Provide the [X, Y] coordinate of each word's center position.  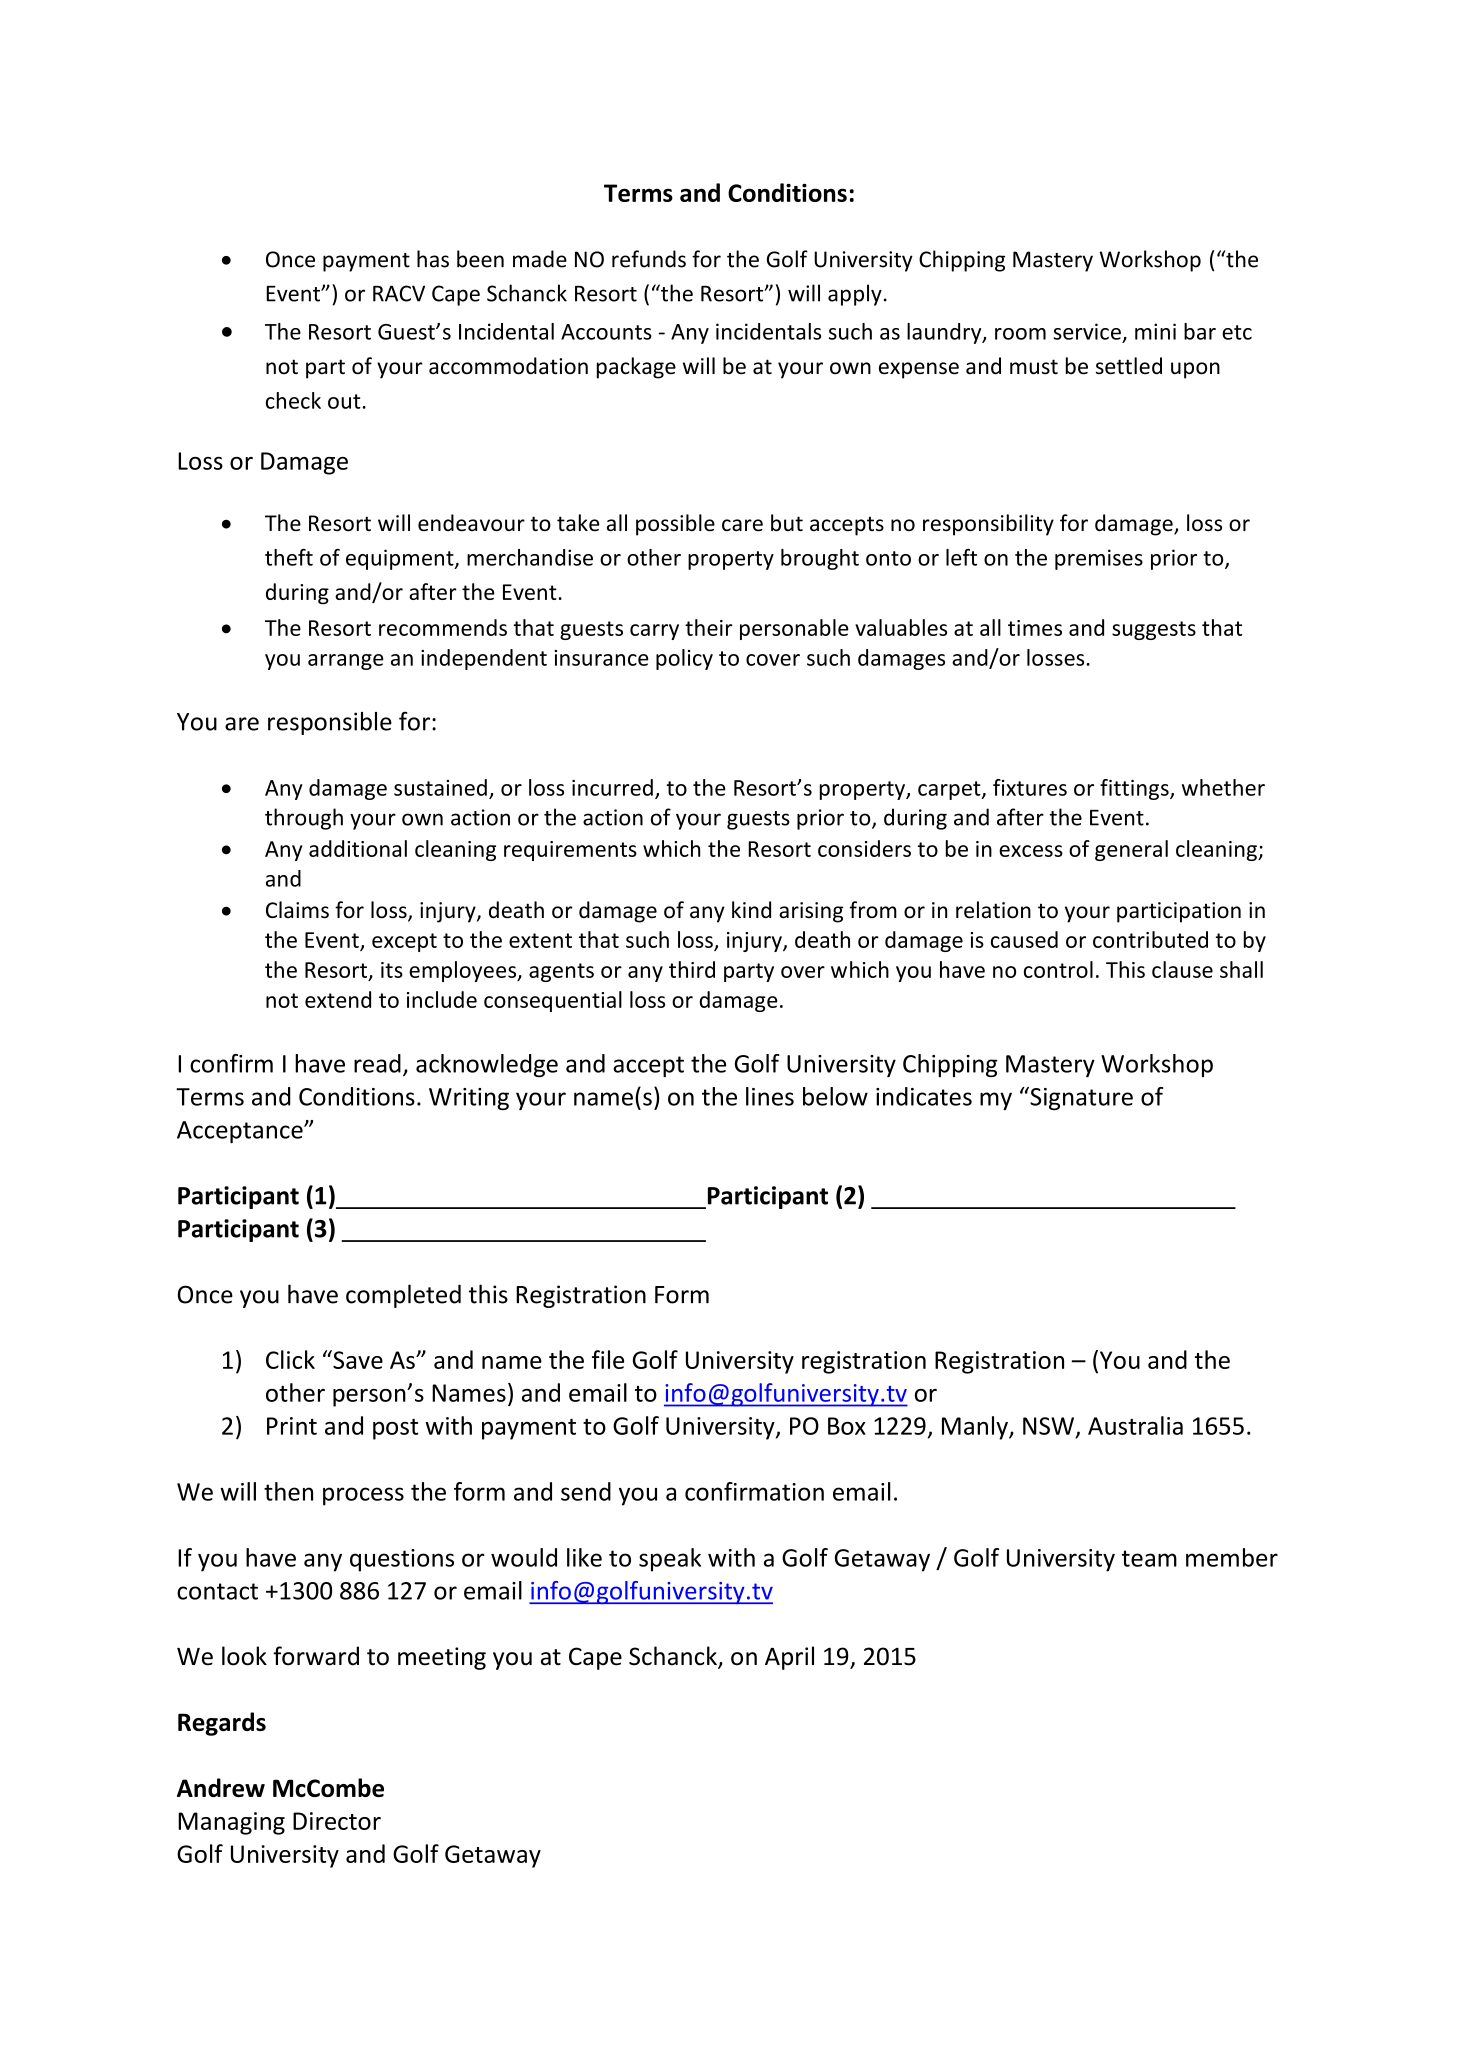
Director [337, 1821]
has [433, 259]
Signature [1080, 1098]
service [1087, 331]
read [377, 1063]
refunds [649, 259]
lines [770, 1096]
